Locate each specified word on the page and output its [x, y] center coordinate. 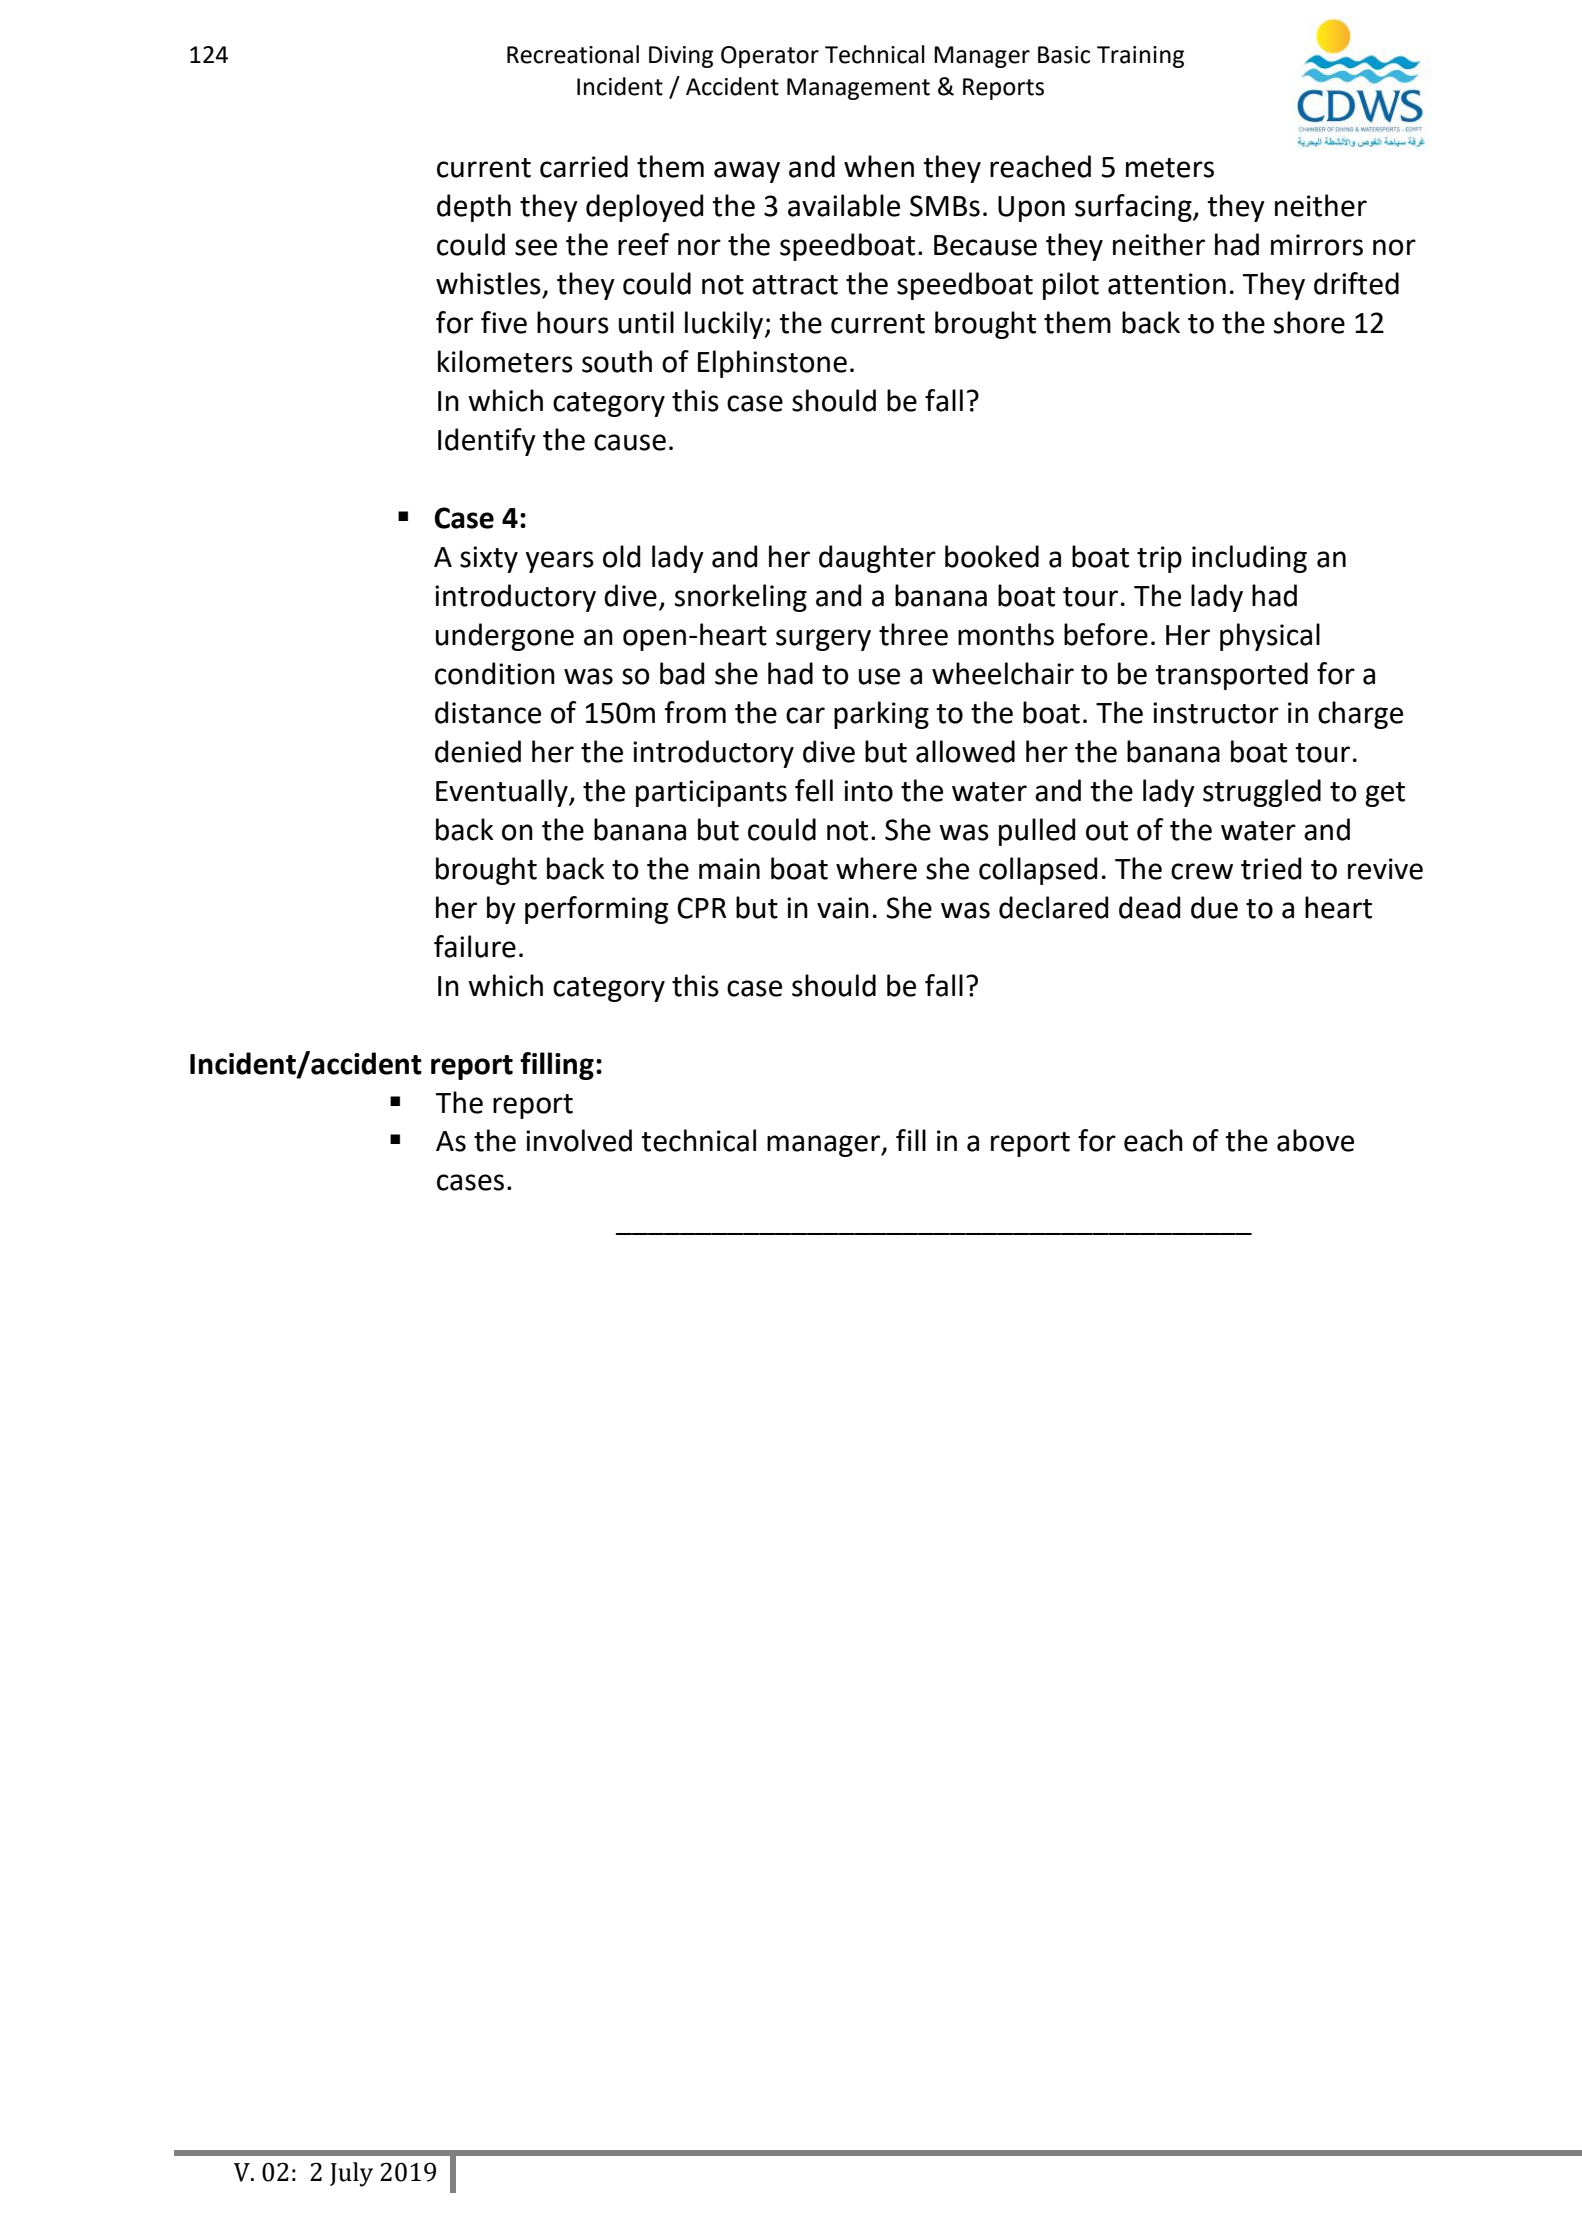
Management [858, 89]
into [868, 791]
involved [579, 1140]
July [351, 2174]
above [1315, 1140]
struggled [1262, 793]
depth [474, 208]
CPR [701, 908]
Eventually [503, 793]
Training [1140, 57]
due [1214, 907]
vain [843, 908]
